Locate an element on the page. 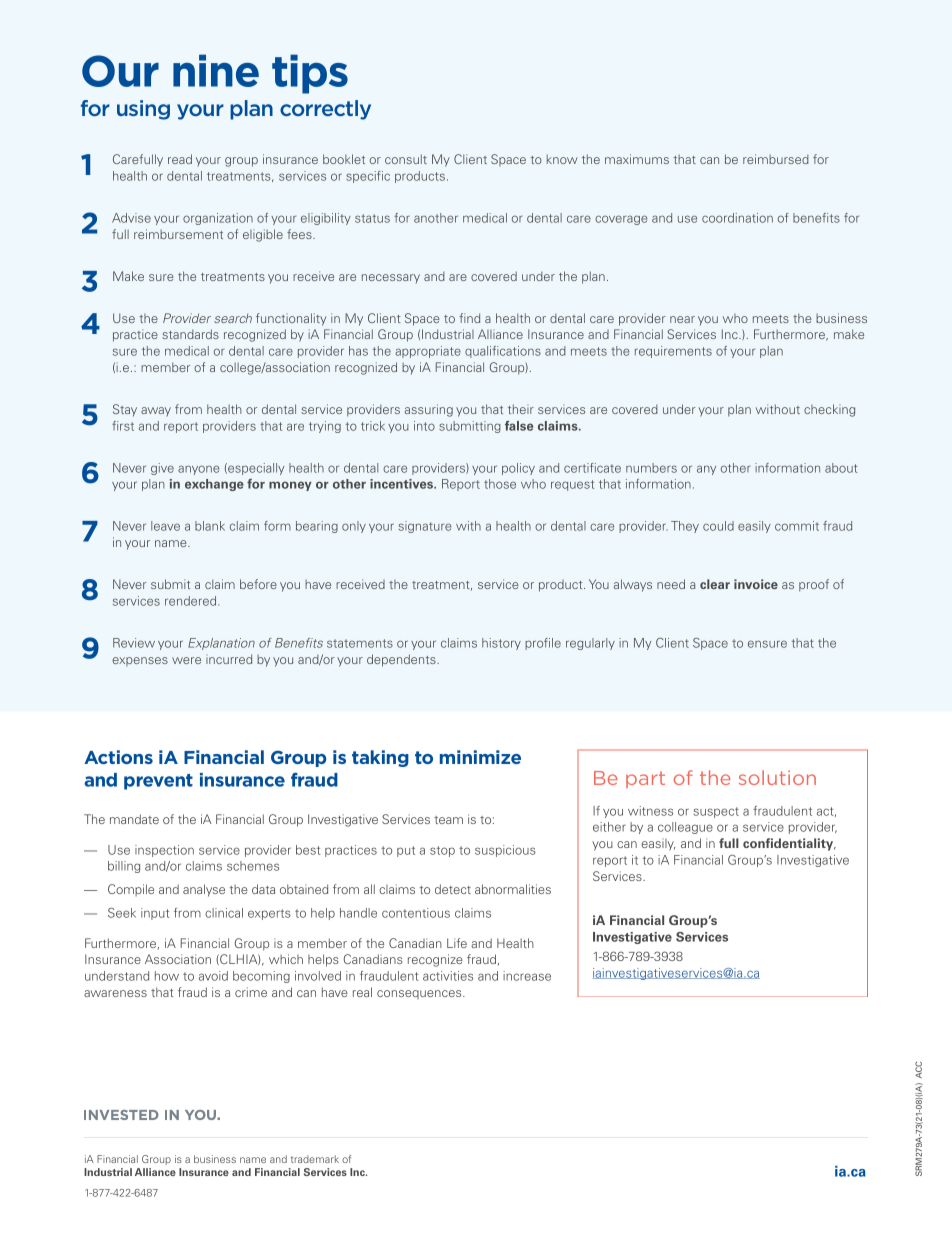 The height and width of the document is (1233, 952). reimbursed is located at coordinates (776, 159).
